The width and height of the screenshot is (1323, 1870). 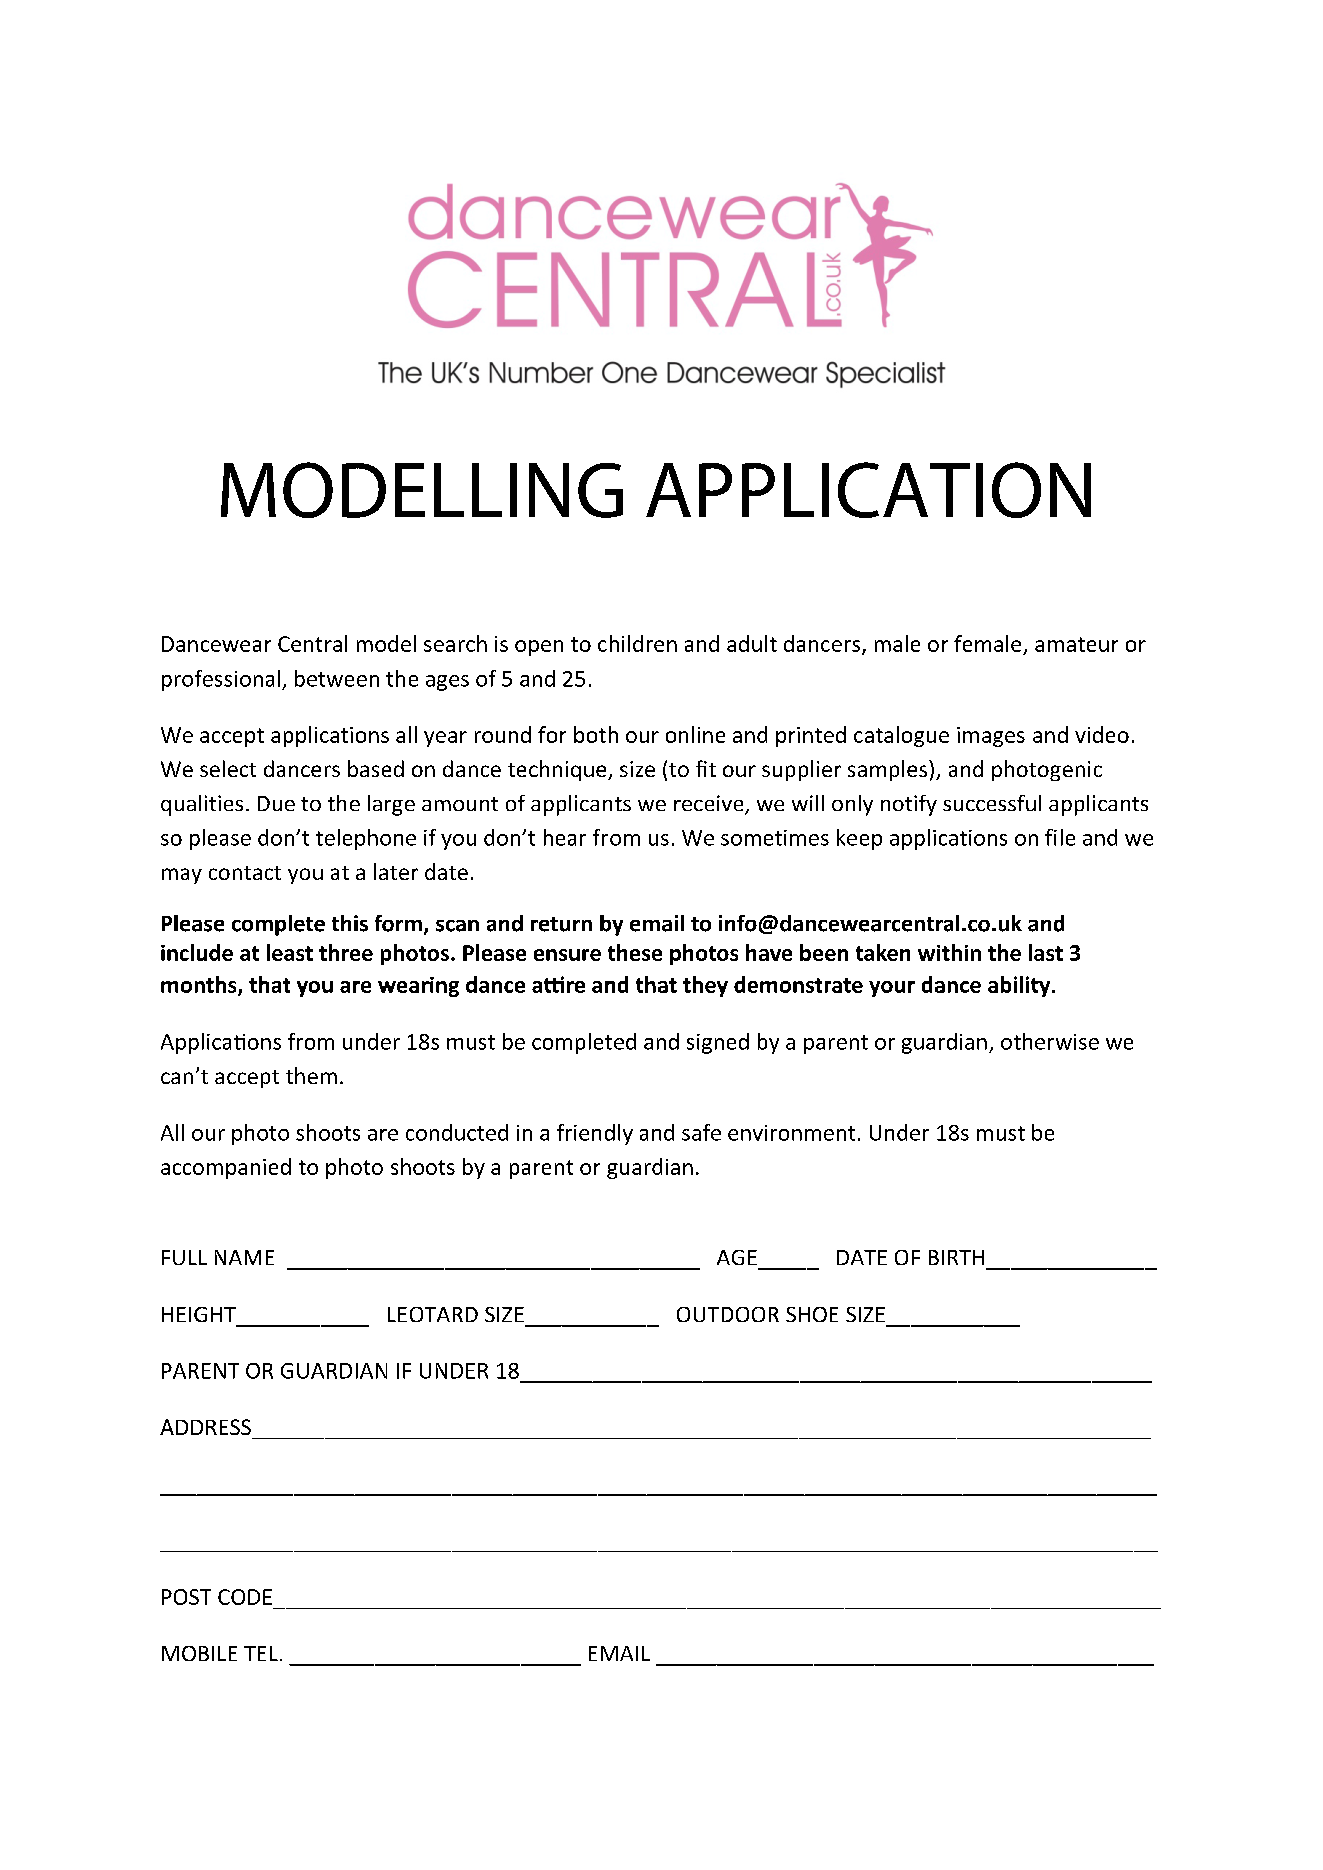 What do you see at coordinates (1076, 644) in the screenshot?
I see `amateur` at bounding box center [1076, 644].
